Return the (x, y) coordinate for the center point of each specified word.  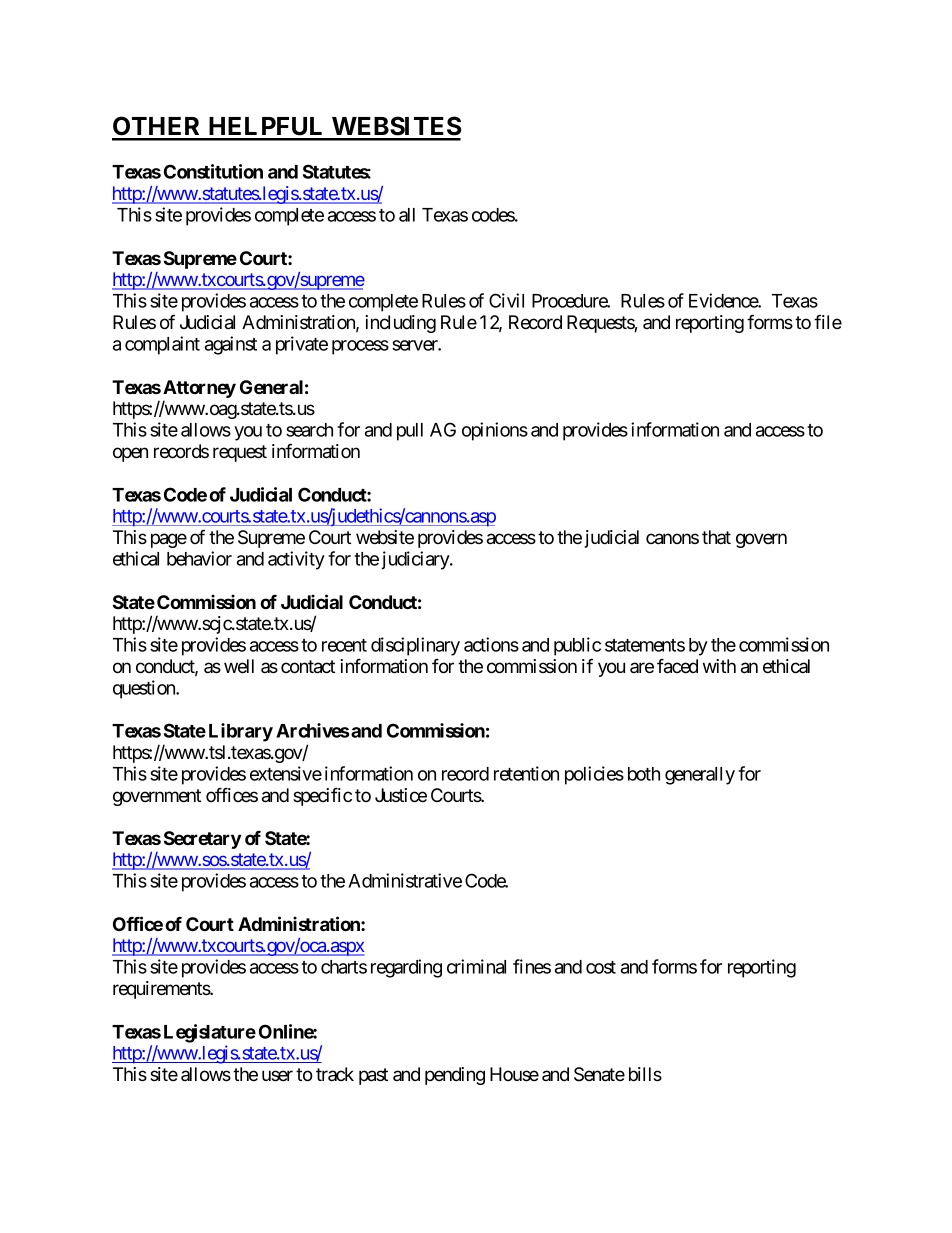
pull (410, 432)
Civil (506, 300)
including (400, 324)
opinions (495, 431)
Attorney (199, 389)
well (239, 666)
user (277, 1075)
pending (455, 1076)
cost (601, 967)
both (644, 774)
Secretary (202, 840)
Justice (401, 795)
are (642, 667)
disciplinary (415, 646)
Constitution (213, 171)
